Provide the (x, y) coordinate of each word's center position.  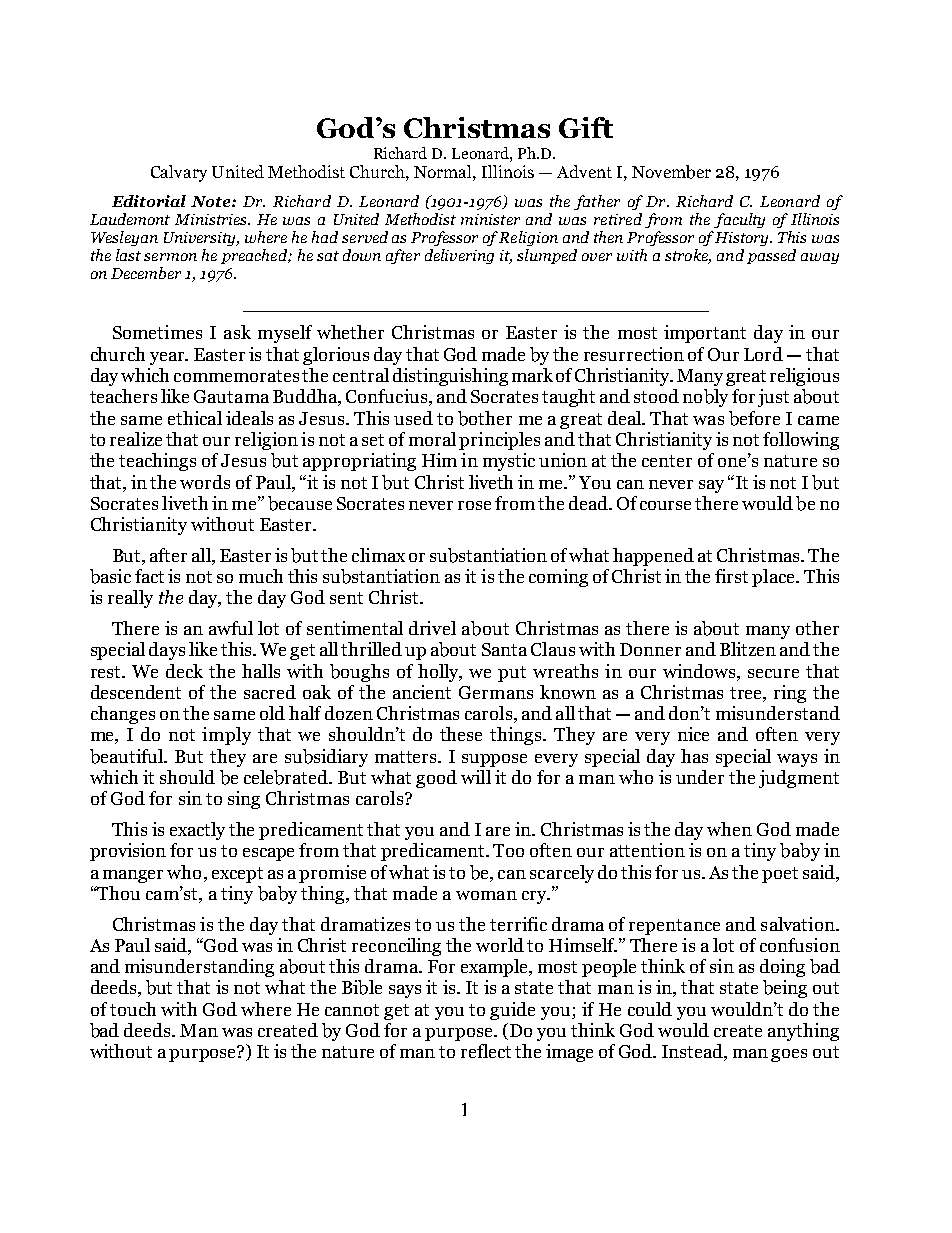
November (671, 172)
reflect (486, 1051)
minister (490, 219)
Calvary (179, 173)
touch (133, 1009)
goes (789, 1055)
